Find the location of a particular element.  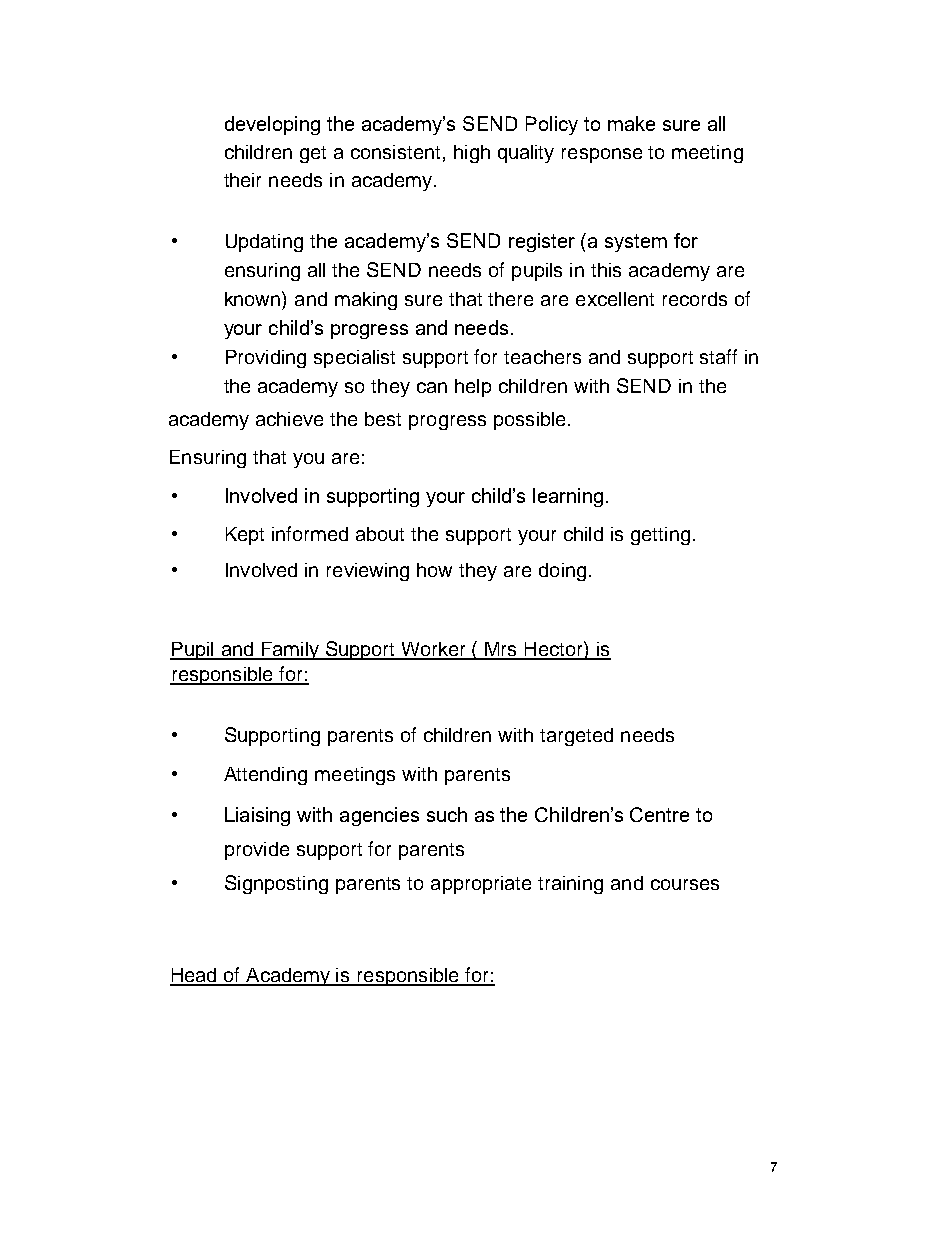

informed is located at coordinates (310, 533).
